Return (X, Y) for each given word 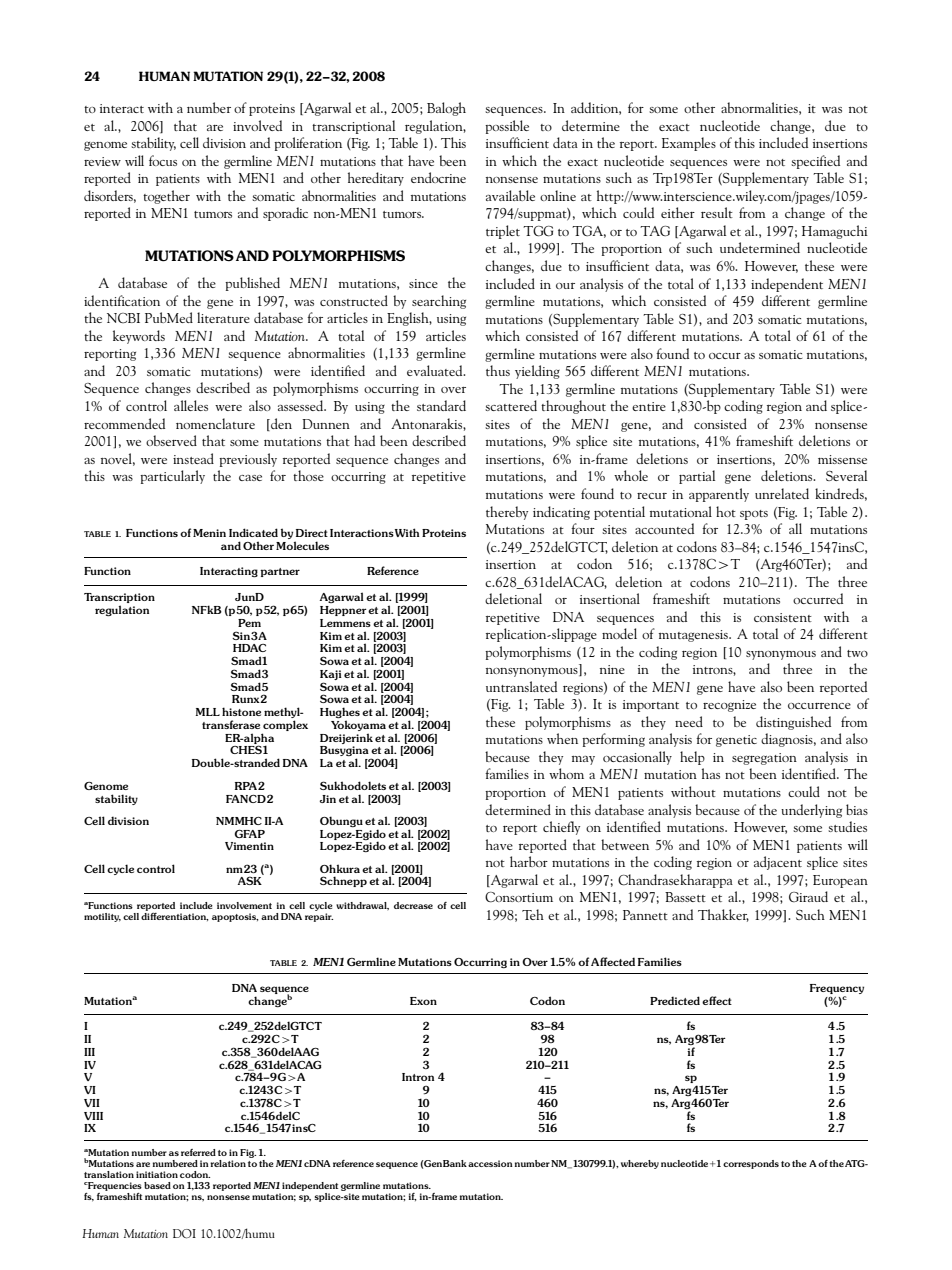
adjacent (778, 863)
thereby (507, 513)
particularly (172, 477)
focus (163, 160)
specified (815, 162)
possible (507, 127)
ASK (250, 880)
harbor (529, 861)
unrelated (782, 493)
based (157, 1185)
